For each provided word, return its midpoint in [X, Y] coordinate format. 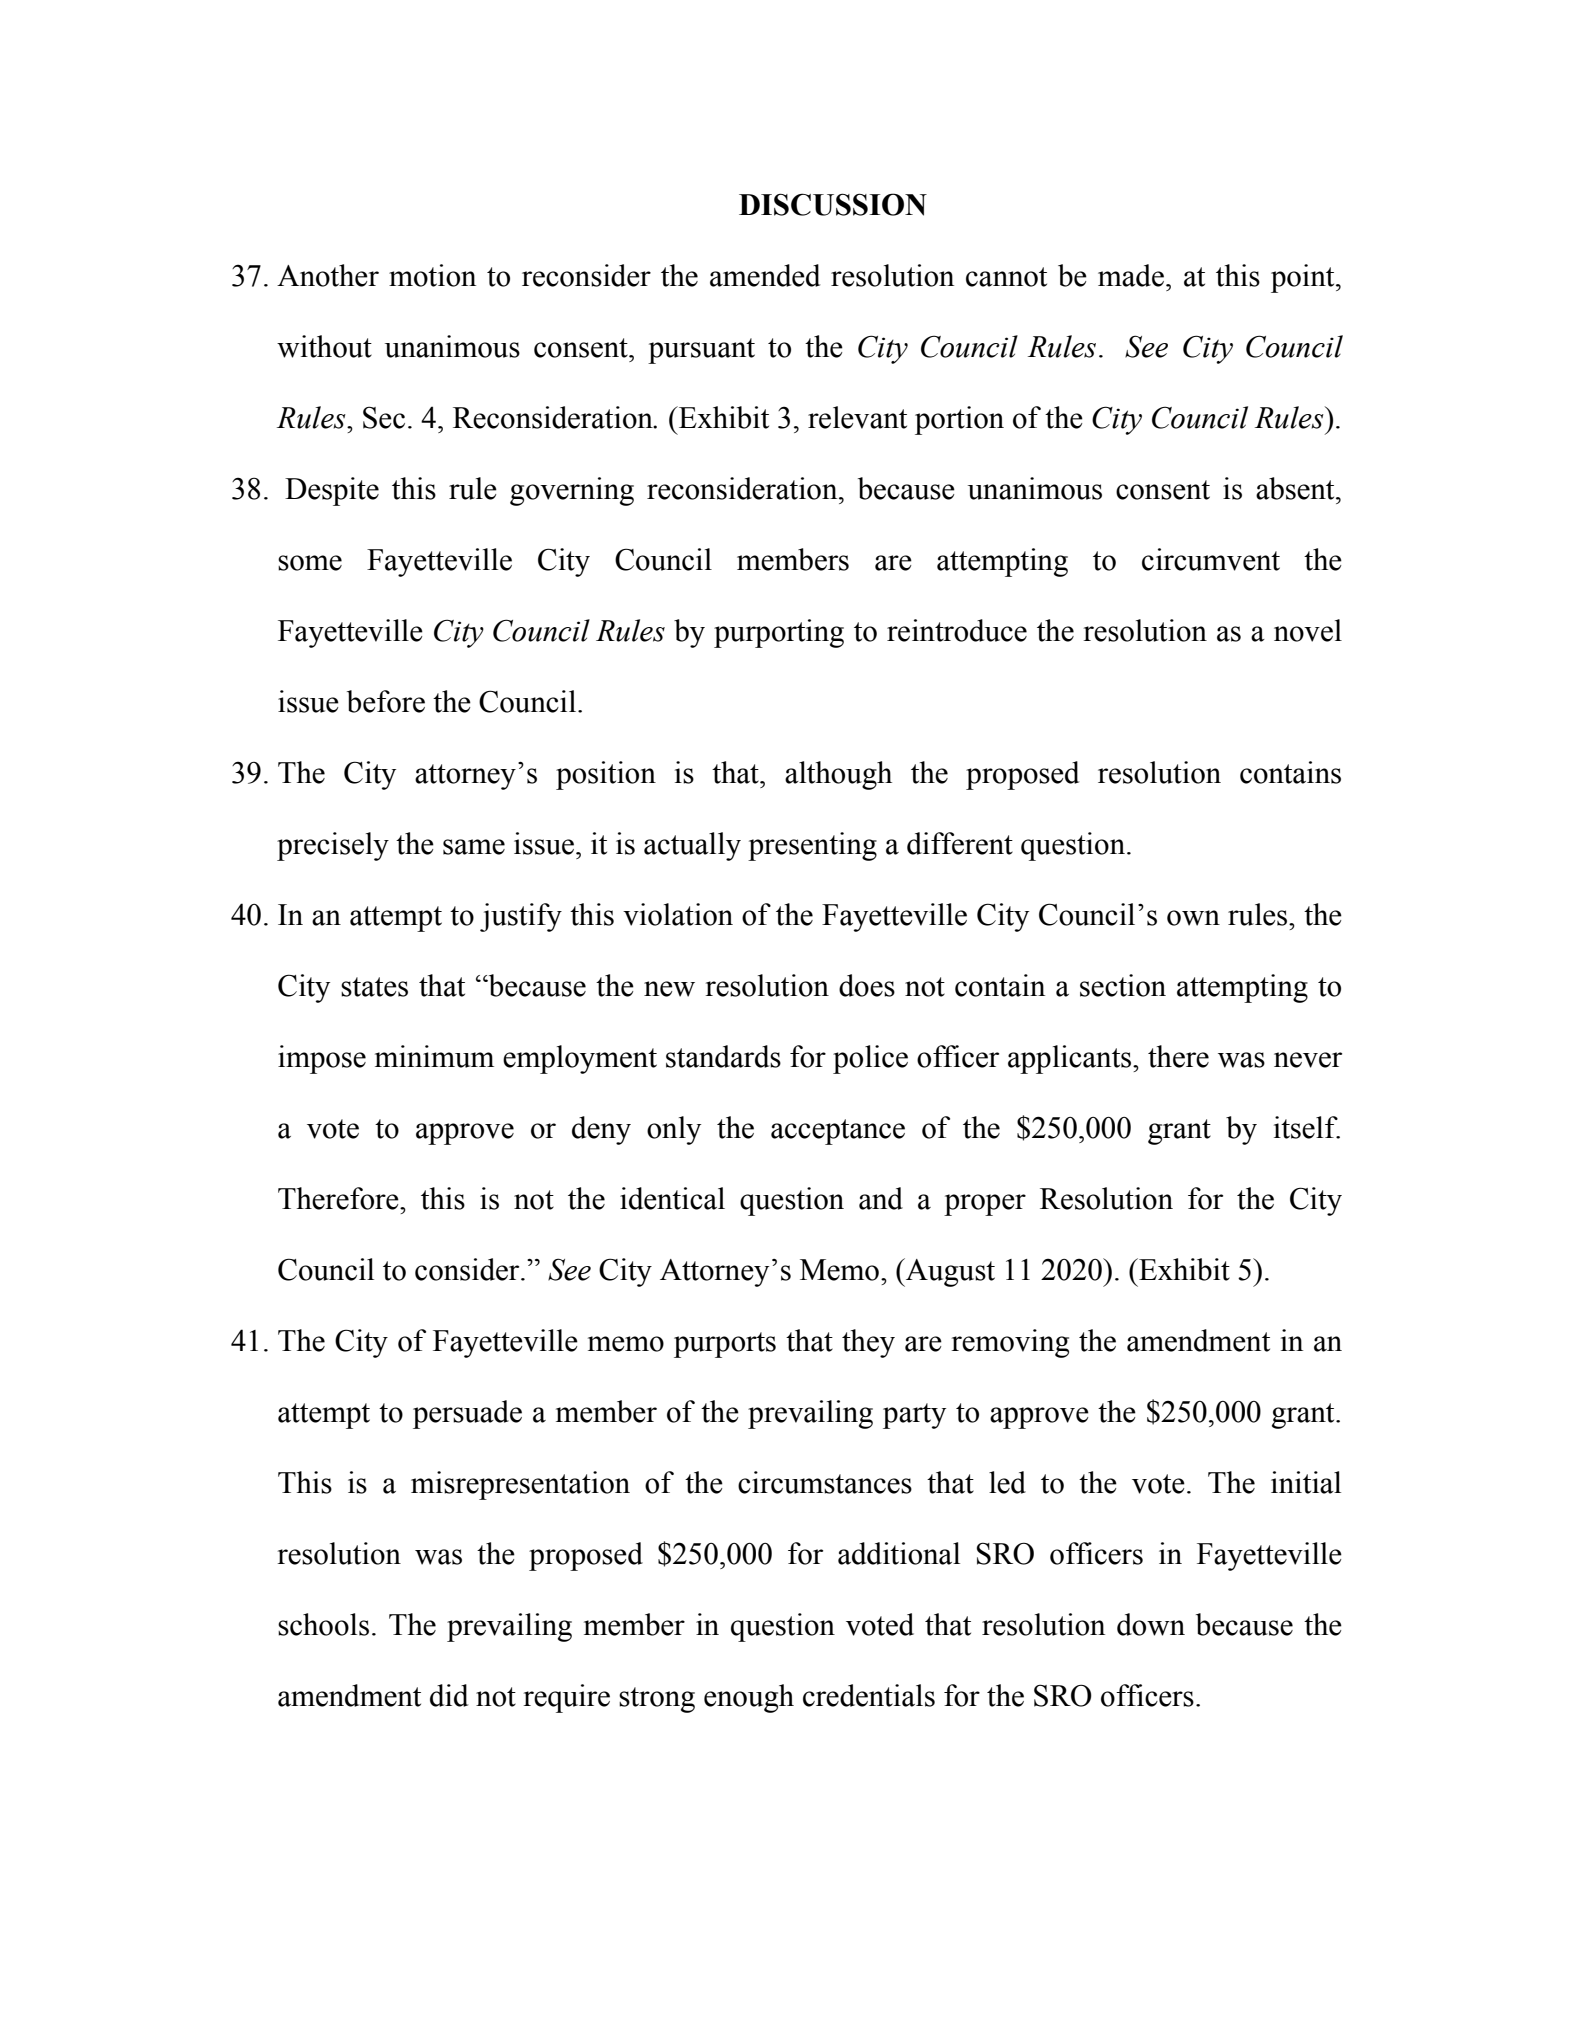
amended [765, 275]
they [868, 1343]
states [374, 987]
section [1123, 985]
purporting [779, 633]
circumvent [1211, 559]
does [867, 985]
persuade [467, 1414]
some [310, 563]
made [1131, 275]
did [449, 1695]
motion [432, 275]
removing [1010, 1343]
